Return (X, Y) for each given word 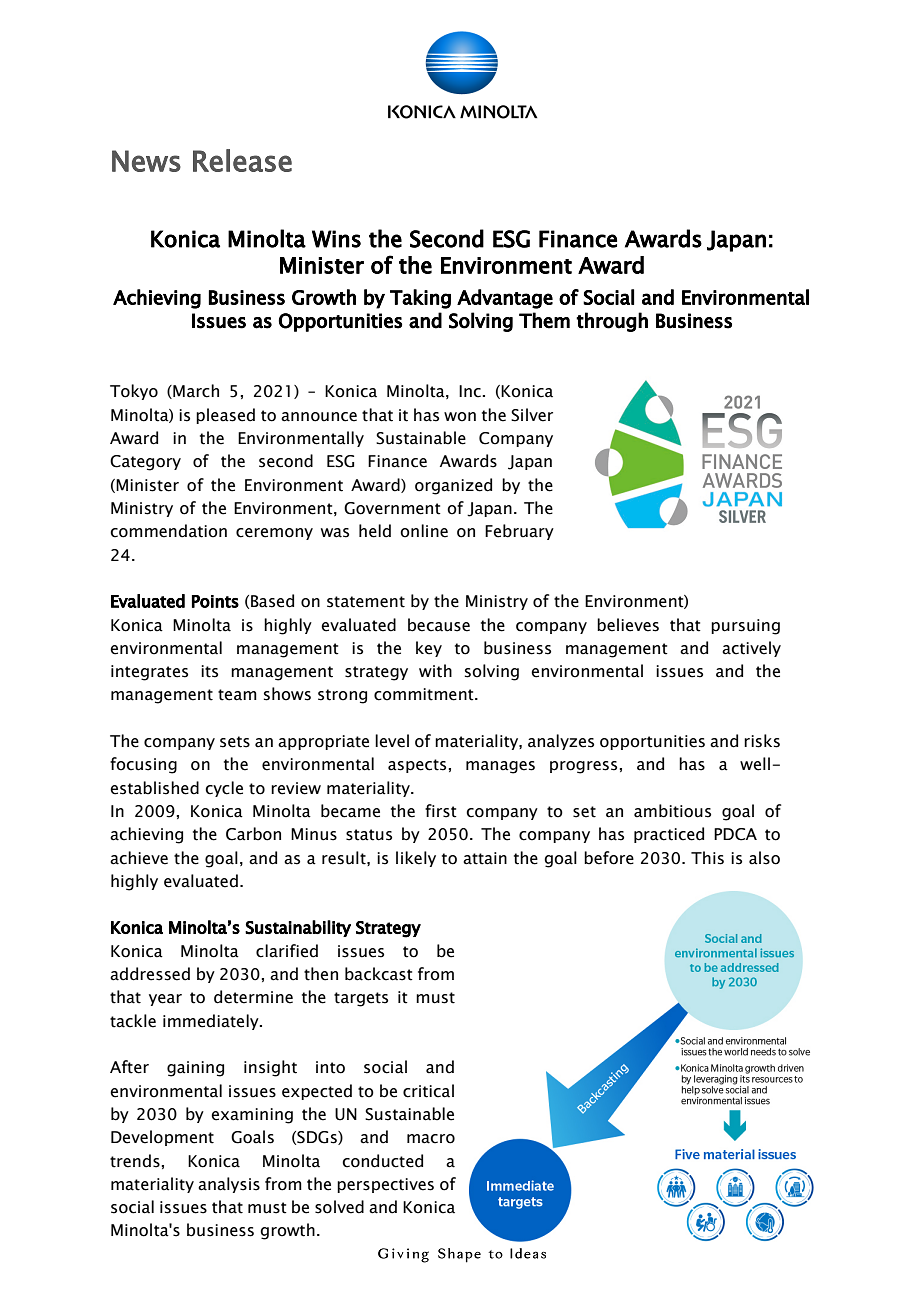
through (612, 322)
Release (242, 160)
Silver (532, 415)
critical (428, 1091)
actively (751, 649)
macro (431, 1139)
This (707, 858)
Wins (336, 239)
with (435, 671)
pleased (225, 416)
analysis (229, 1185)
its (209, 671)
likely (416, 859)
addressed (150, 974)
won (460, 417)
